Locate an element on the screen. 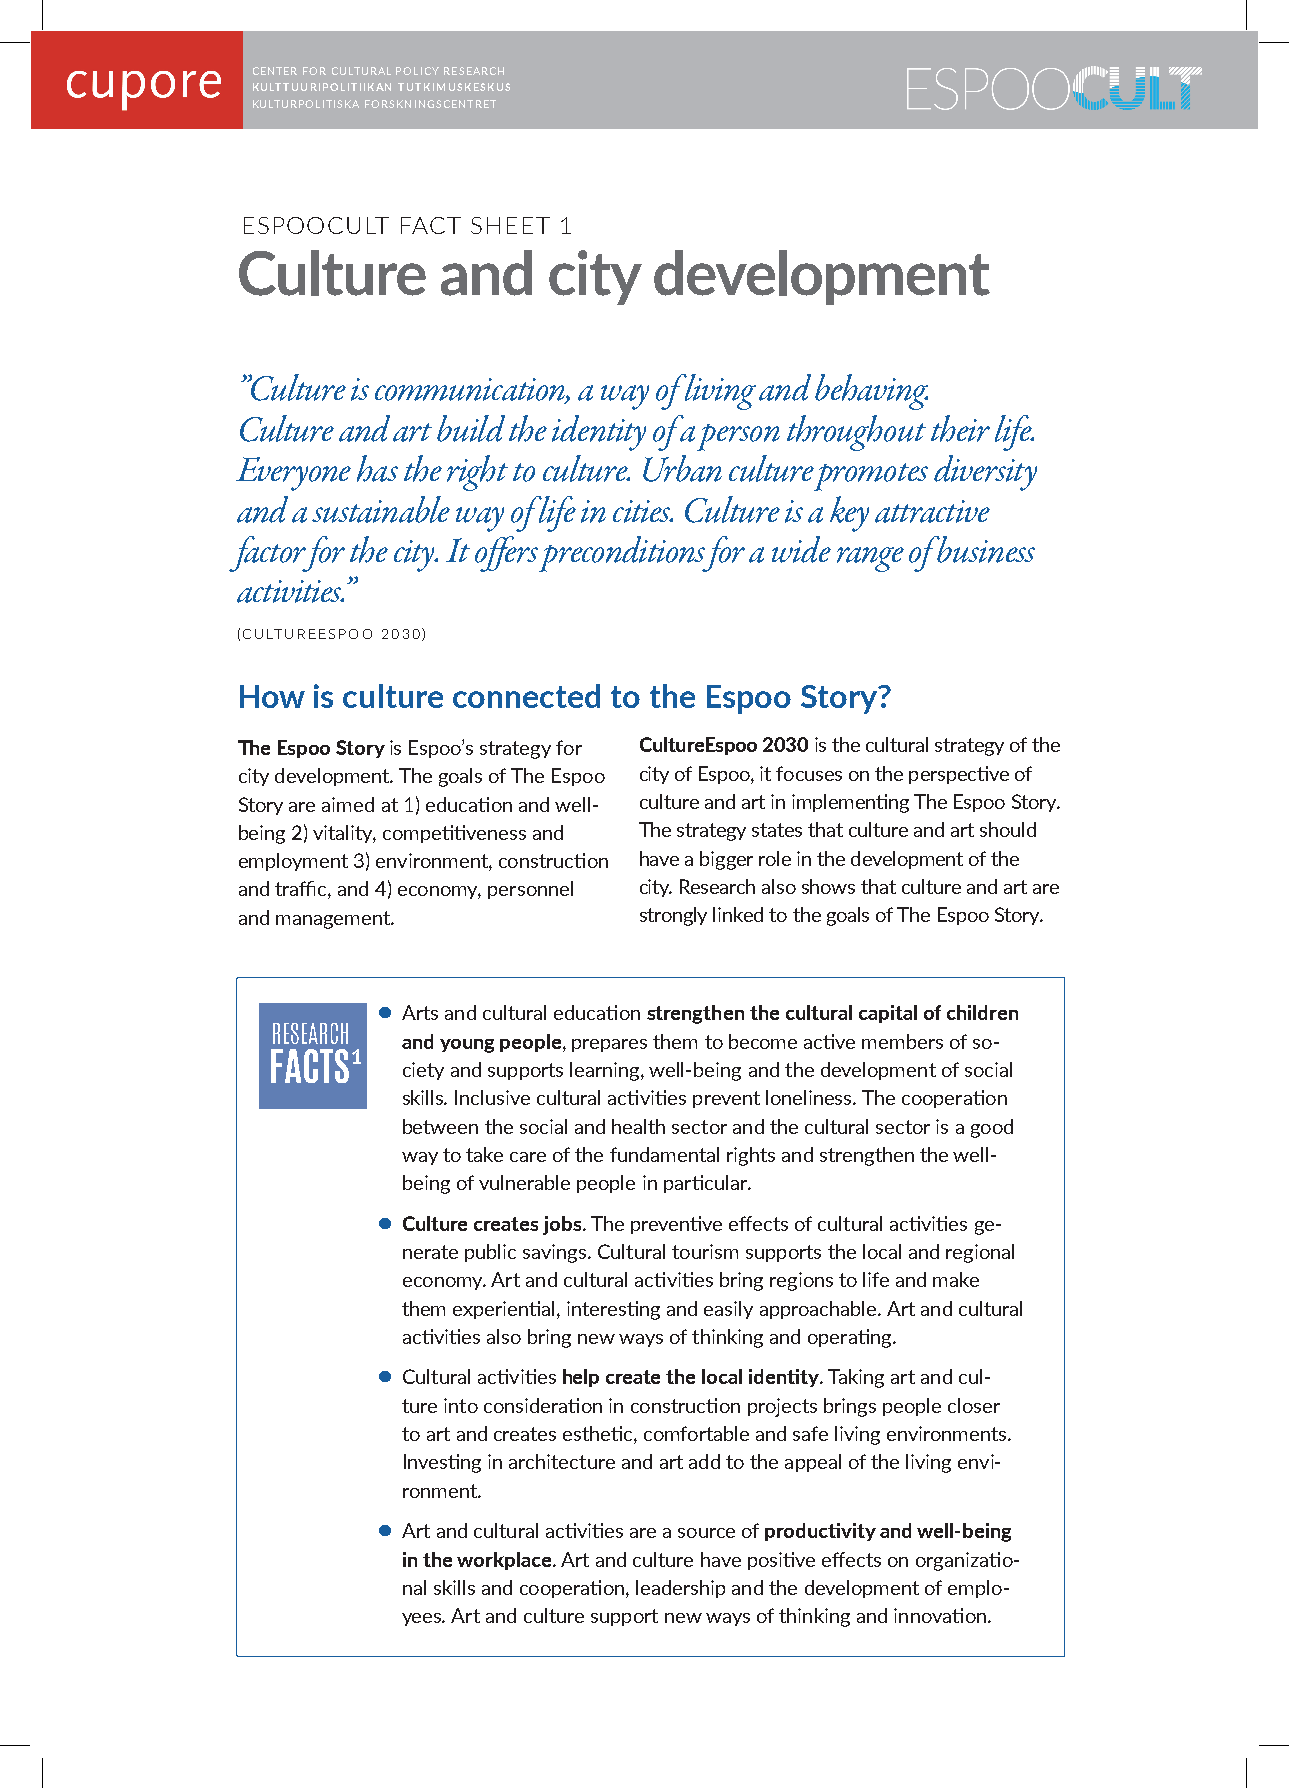 The height and width of the screenshot is (1788, 1289). Urban is located at coordinates (682, 468).
